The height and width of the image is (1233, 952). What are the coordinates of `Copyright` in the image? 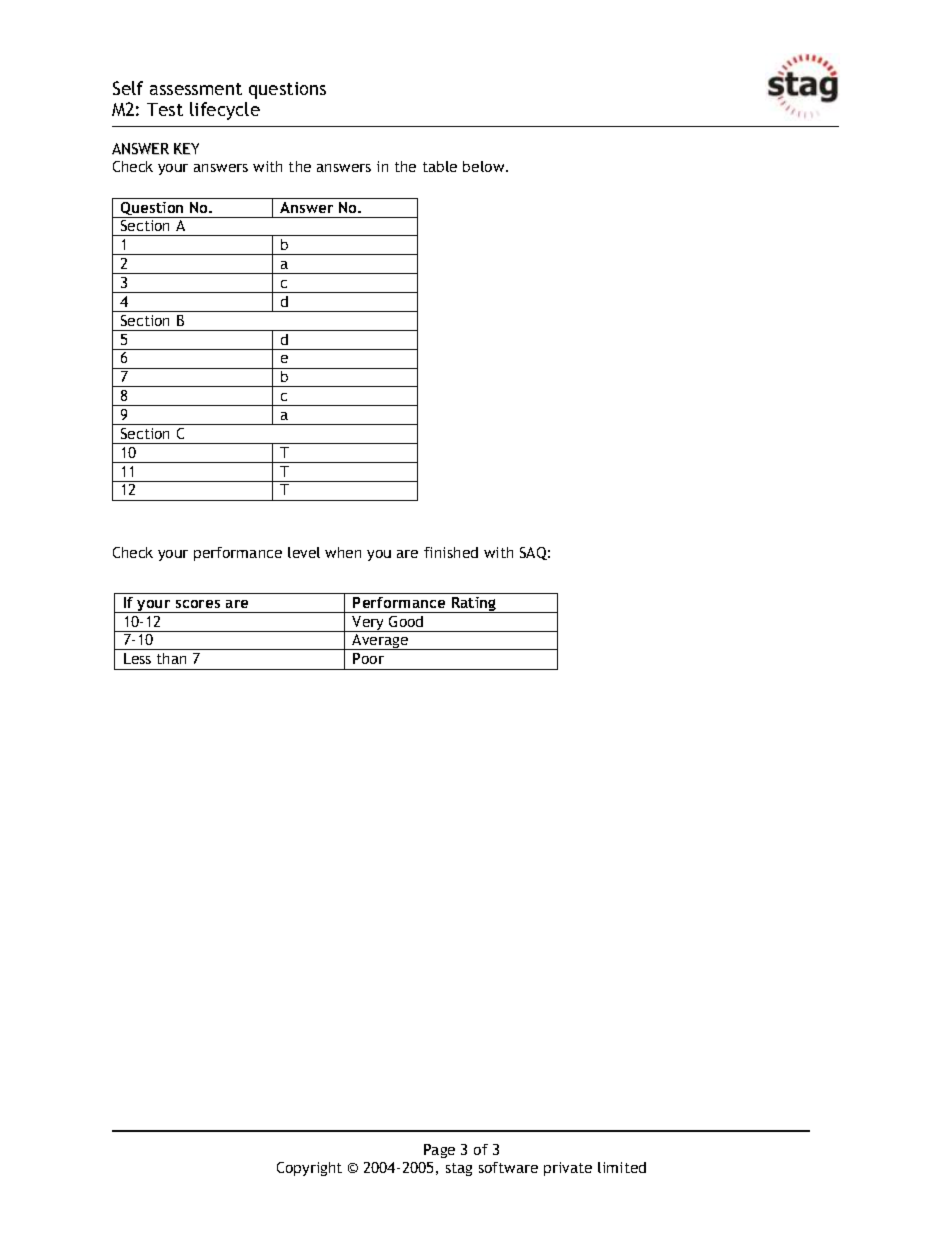 It's located at (309, 1169).
